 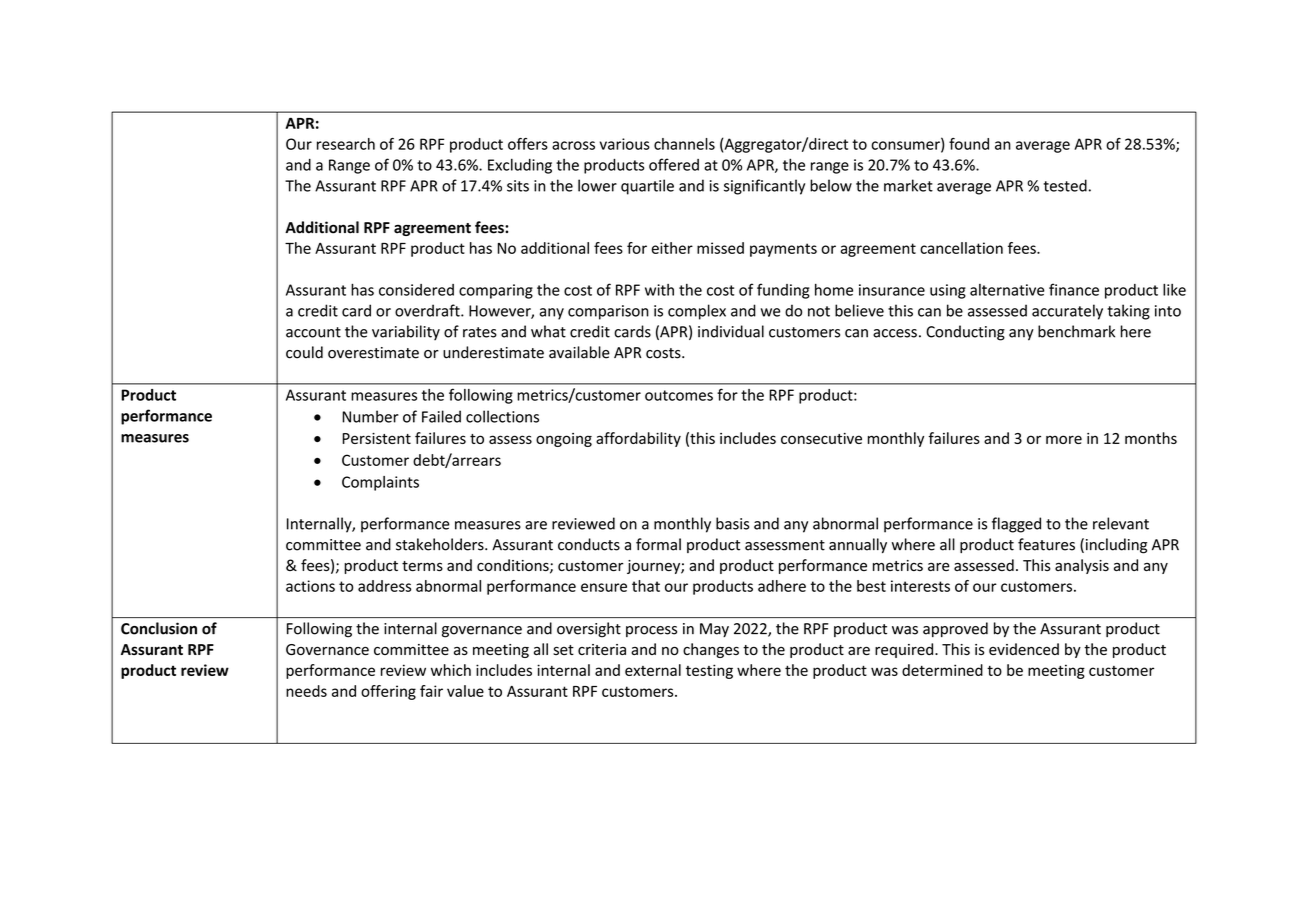 I want to click on research, so click(x=346, y=144).
